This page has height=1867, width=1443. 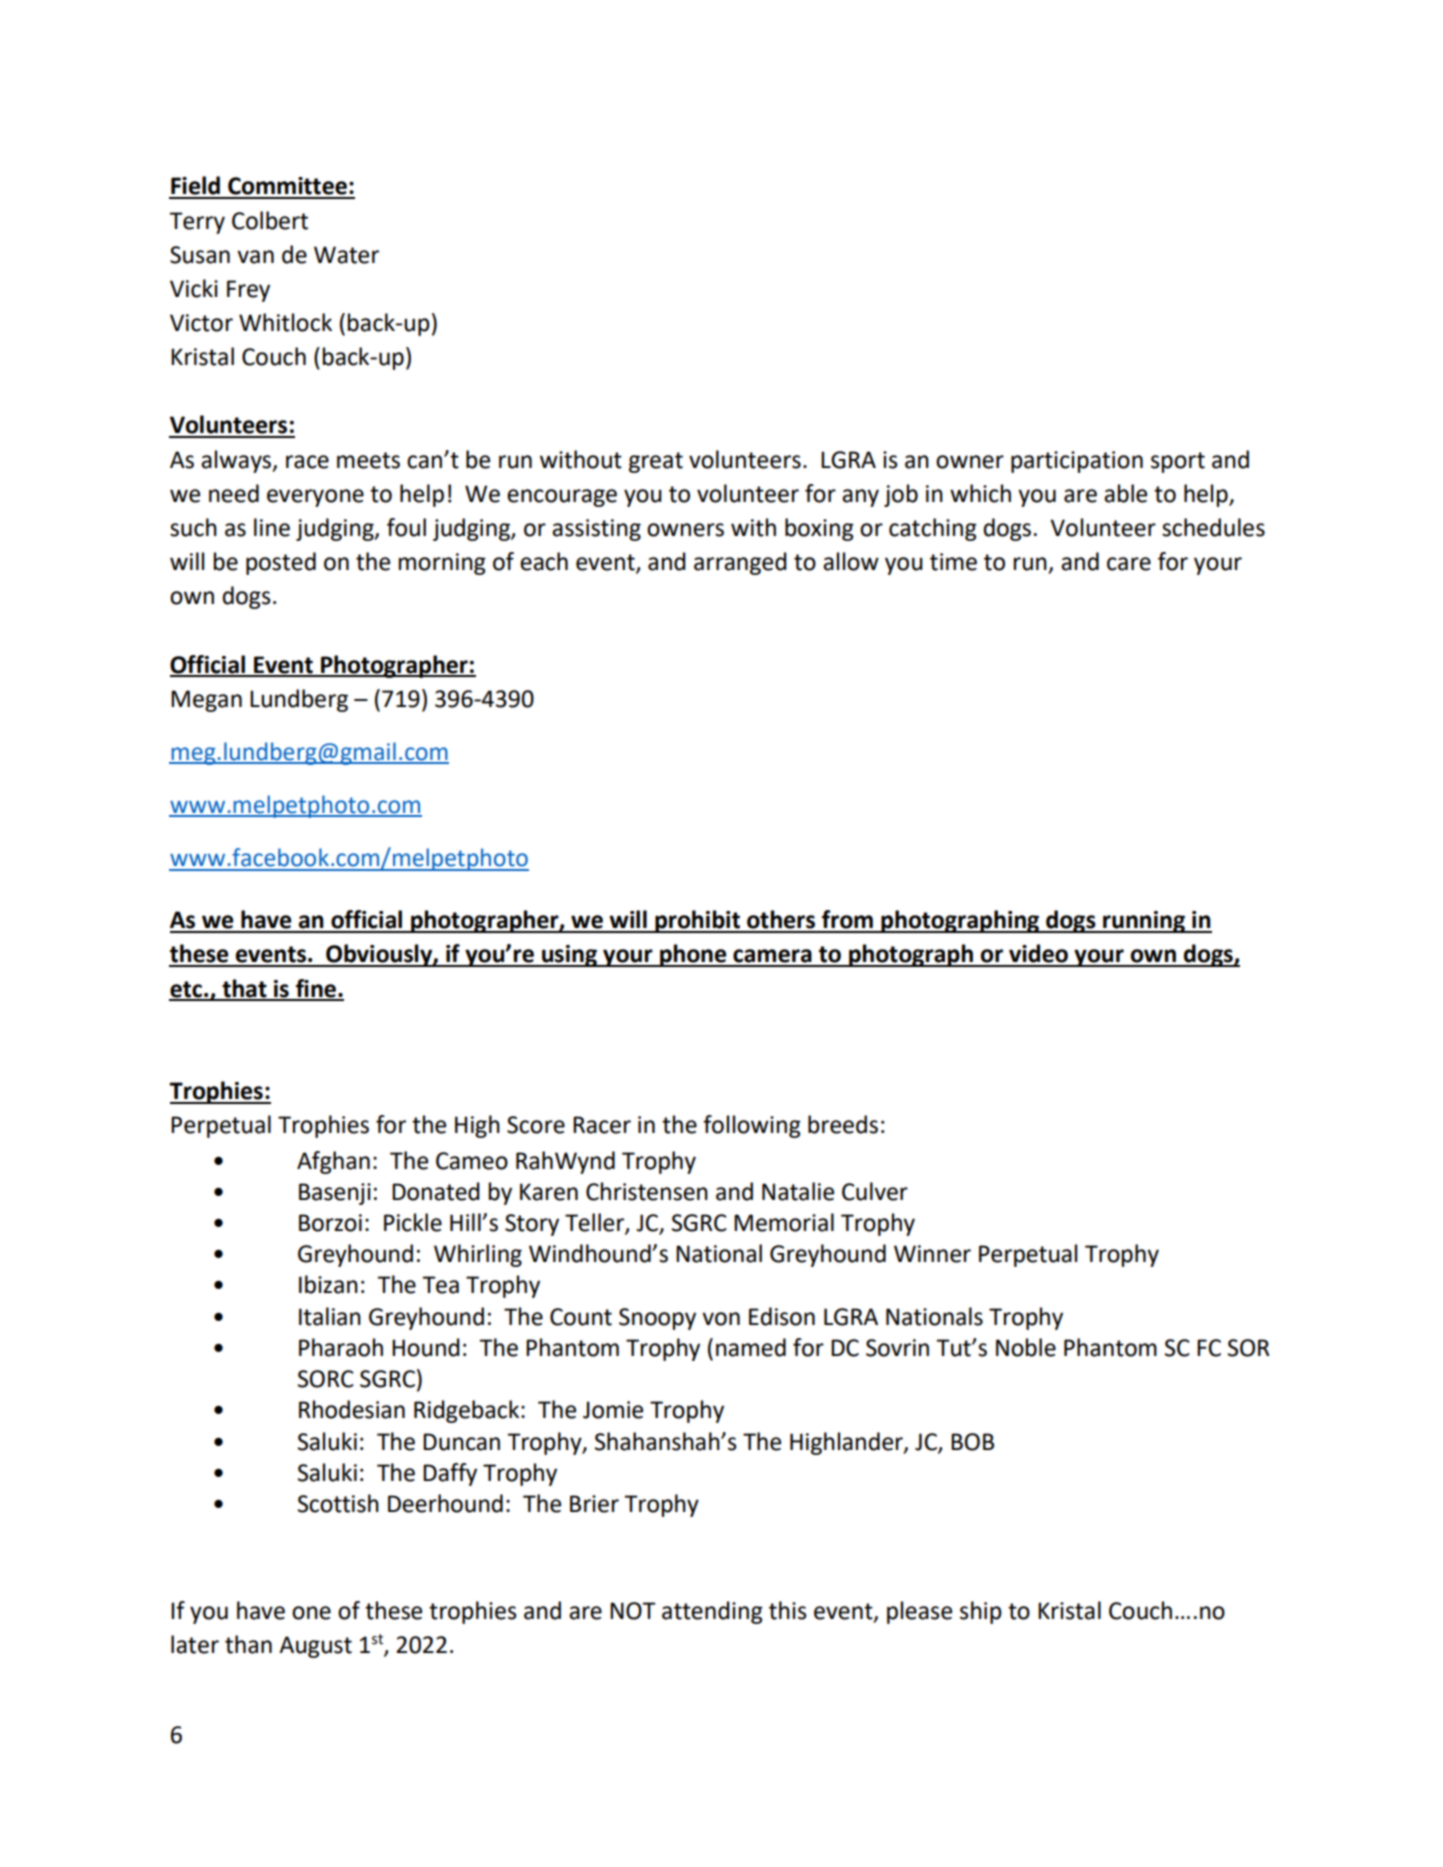 What do you see at coordinates (315, 1647) in the page?
I see `August` at bounding box center [315, 1647].
